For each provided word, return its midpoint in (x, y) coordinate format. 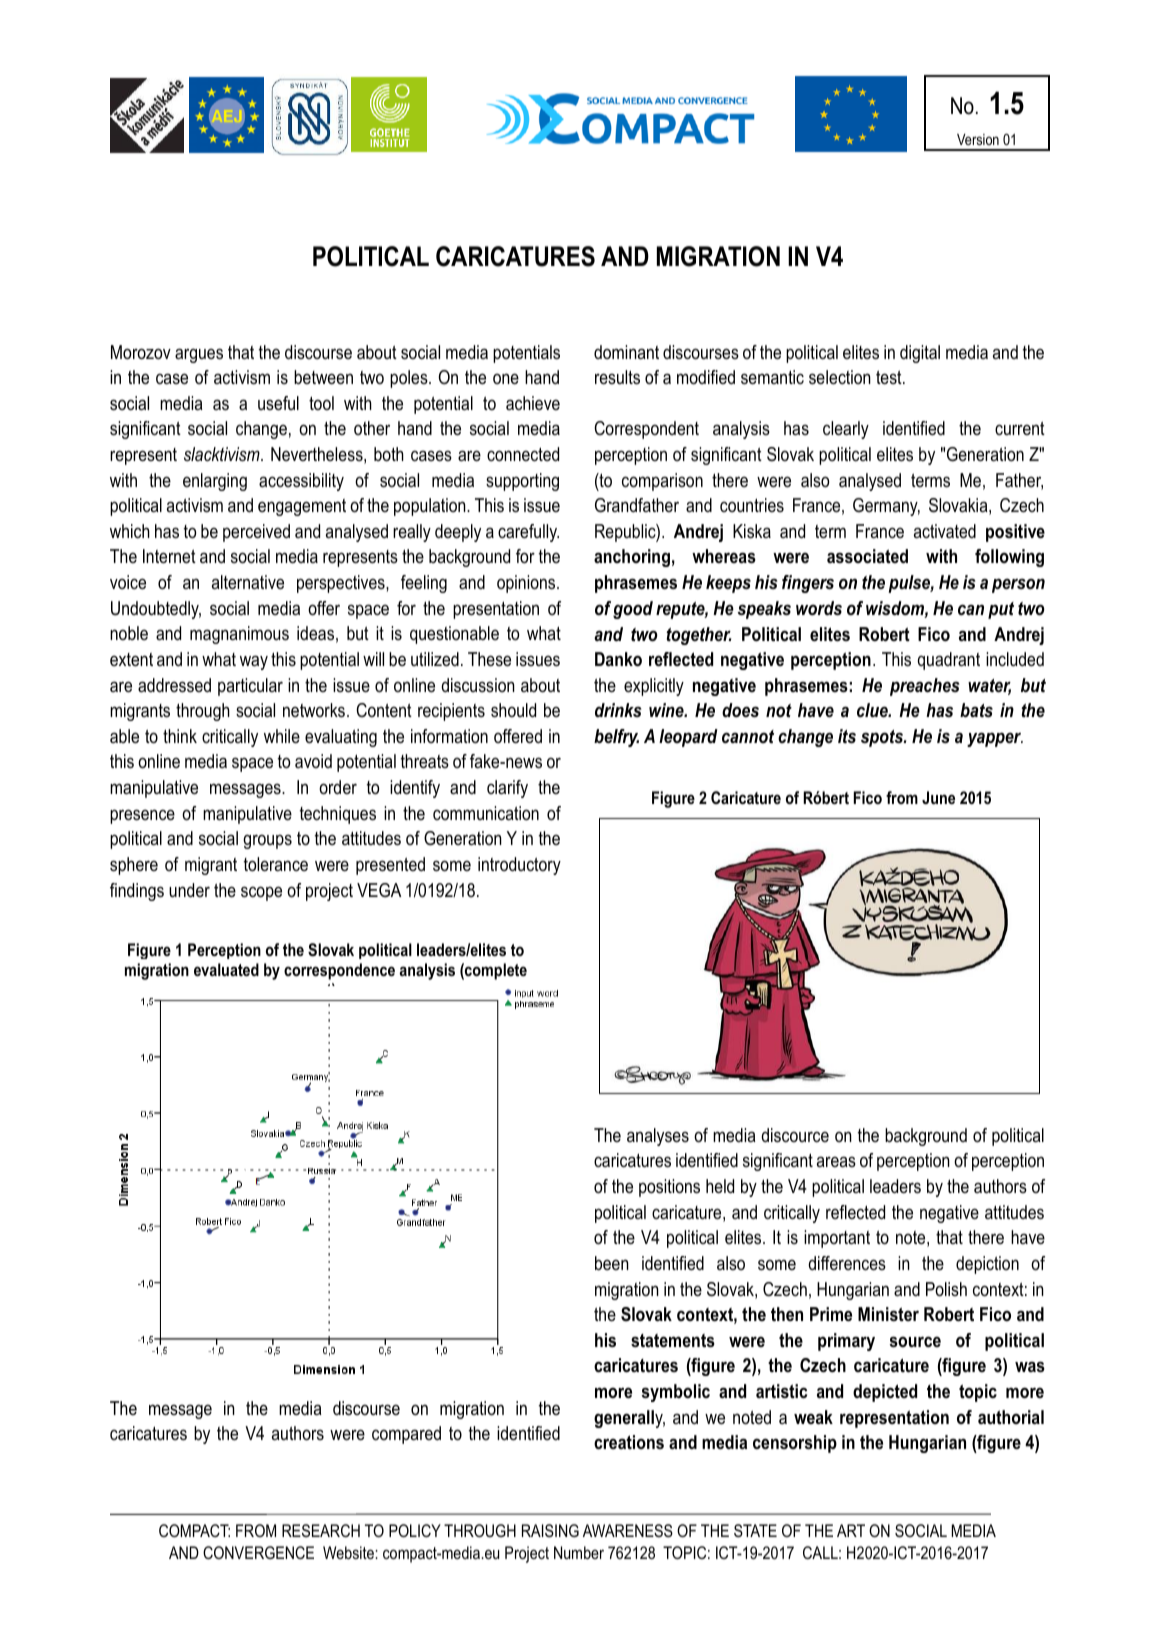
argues (199, 355)
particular (250, 687)
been (612, 1263)
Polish (946, 1289)
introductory (519, 866)
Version (978, 139)
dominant (626, 352)
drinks (618, 710)
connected (523, 454)
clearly (846, 430)
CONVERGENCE (258, 1552)
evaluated (226, 969)
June (938, 797)
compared (406, 1435)
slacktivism (223, 454)
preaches (924, 687)
